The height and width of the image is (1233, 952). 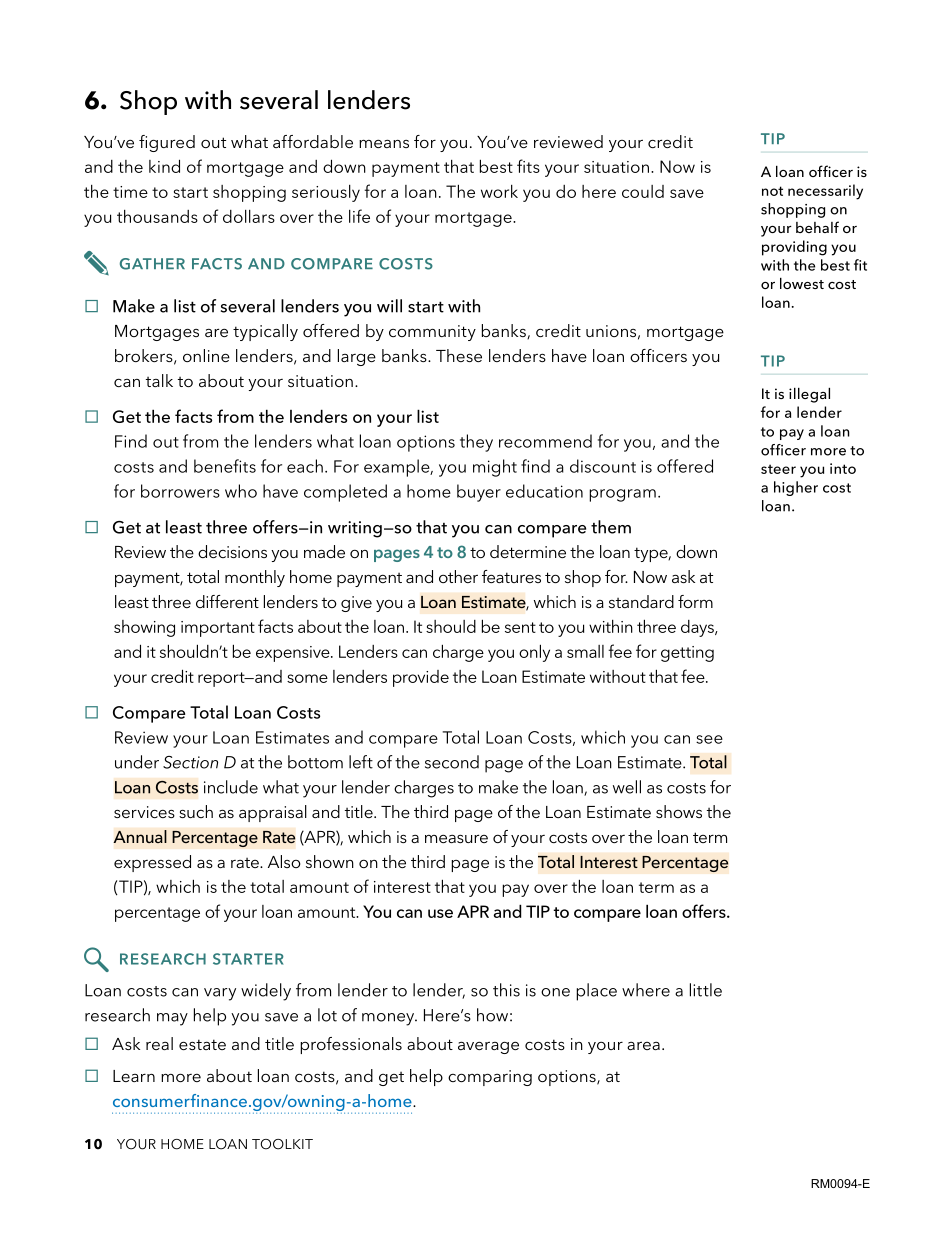 I want to click on second, so click(x=452, y=762).
